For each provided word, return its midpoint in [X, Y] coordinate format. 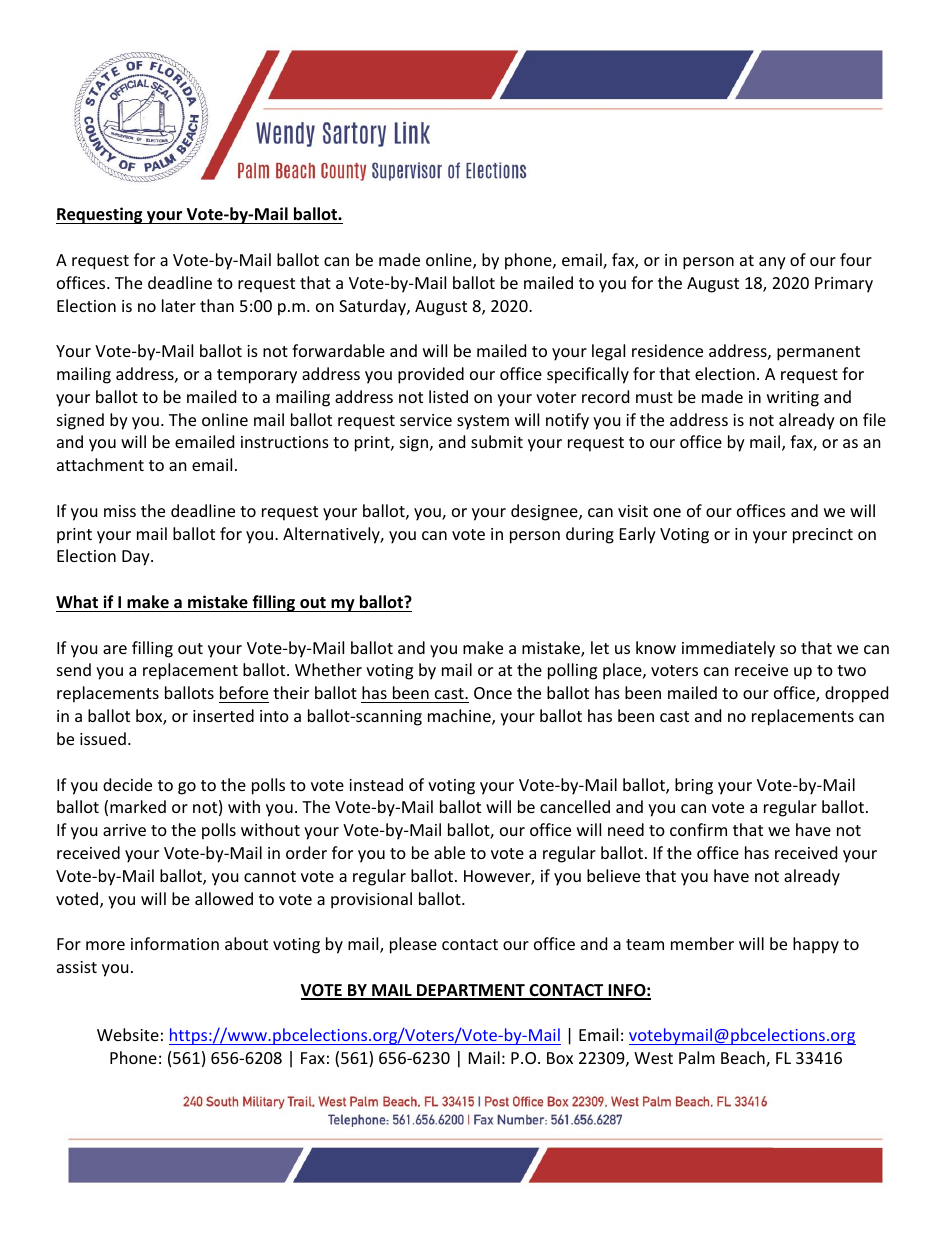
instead [376, 784]
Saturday [373, 307]
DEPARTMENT [471, 991]
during [590, 535]
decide [127, 784]
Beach [744, 1059]
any [772, 263]
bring [694, 786]
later [179, 305]
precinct [823, 536]
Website [128, 1034]
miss [120, 511]
